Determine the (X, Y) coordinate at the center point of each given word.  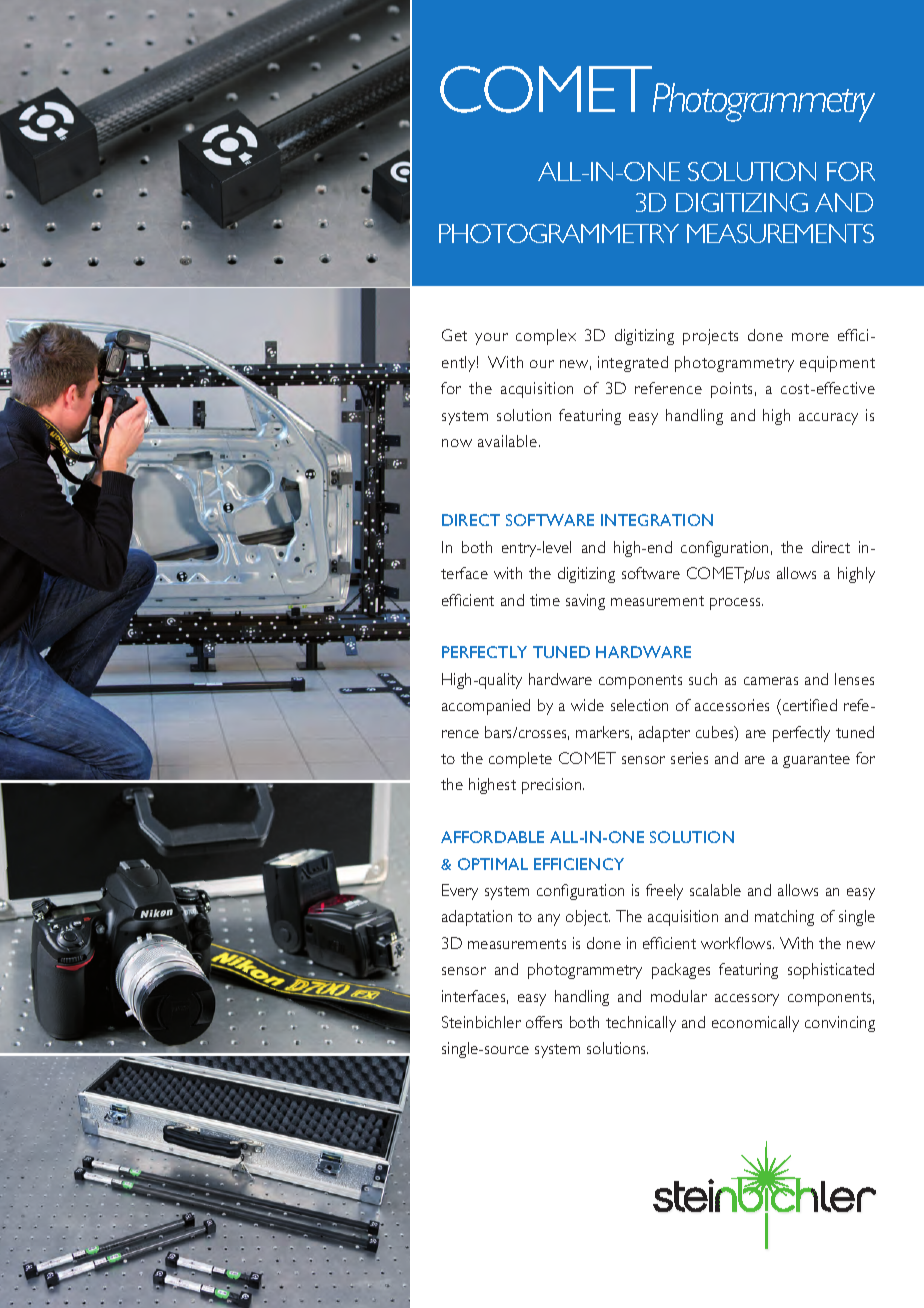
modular (679, 996)
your (491, 339)
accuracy (828, 419)
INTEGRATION (657, 520)
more (810, 337)
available (509, 441)
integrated (633, 364)
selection (639, 705)
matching (784, 918)
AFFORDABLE (492, 837)
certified (808, 705)
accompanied (486, 707)
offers (544, 1022)
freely (664, 892)
